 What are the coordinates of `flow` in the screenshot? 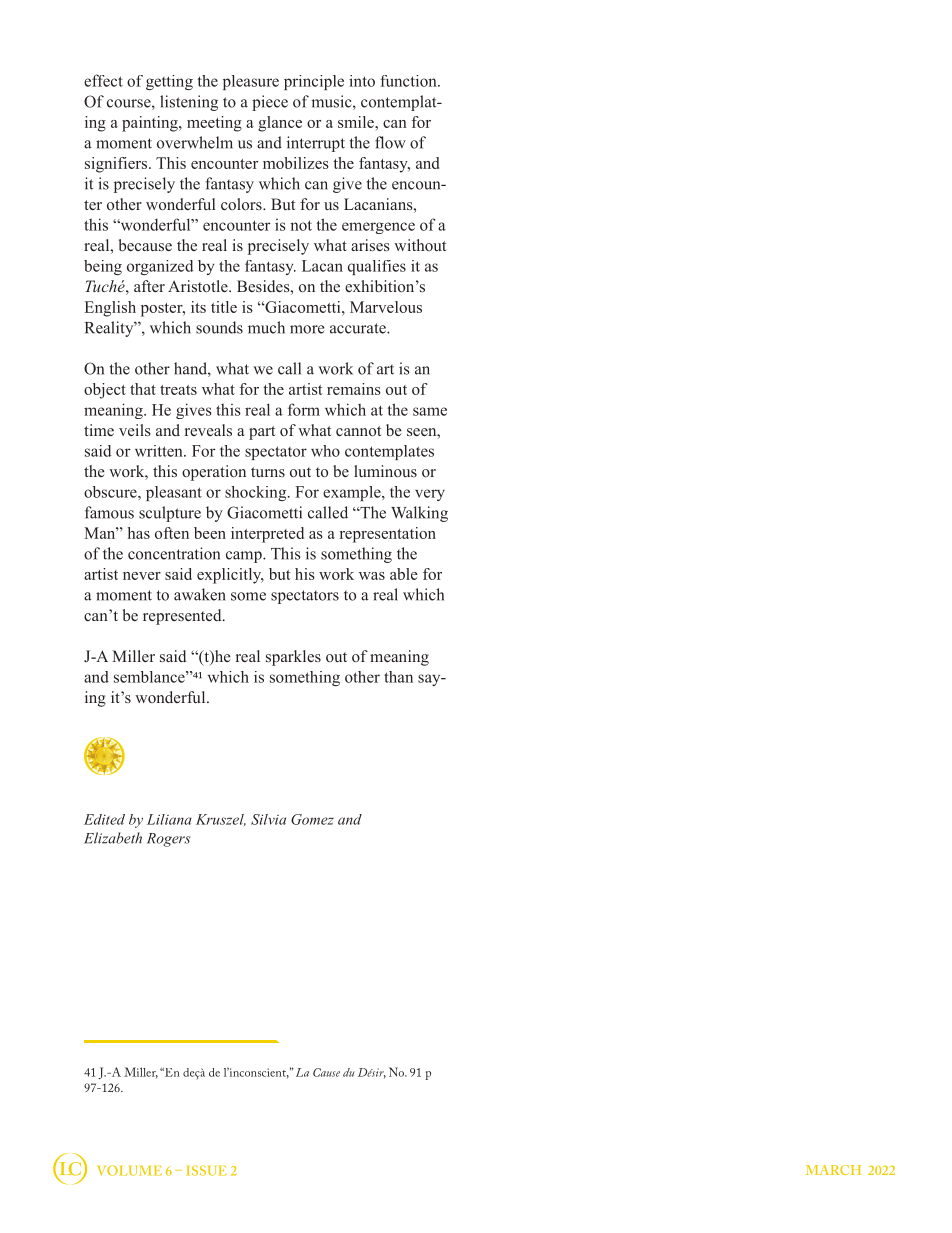 It's located at (390, 142).
